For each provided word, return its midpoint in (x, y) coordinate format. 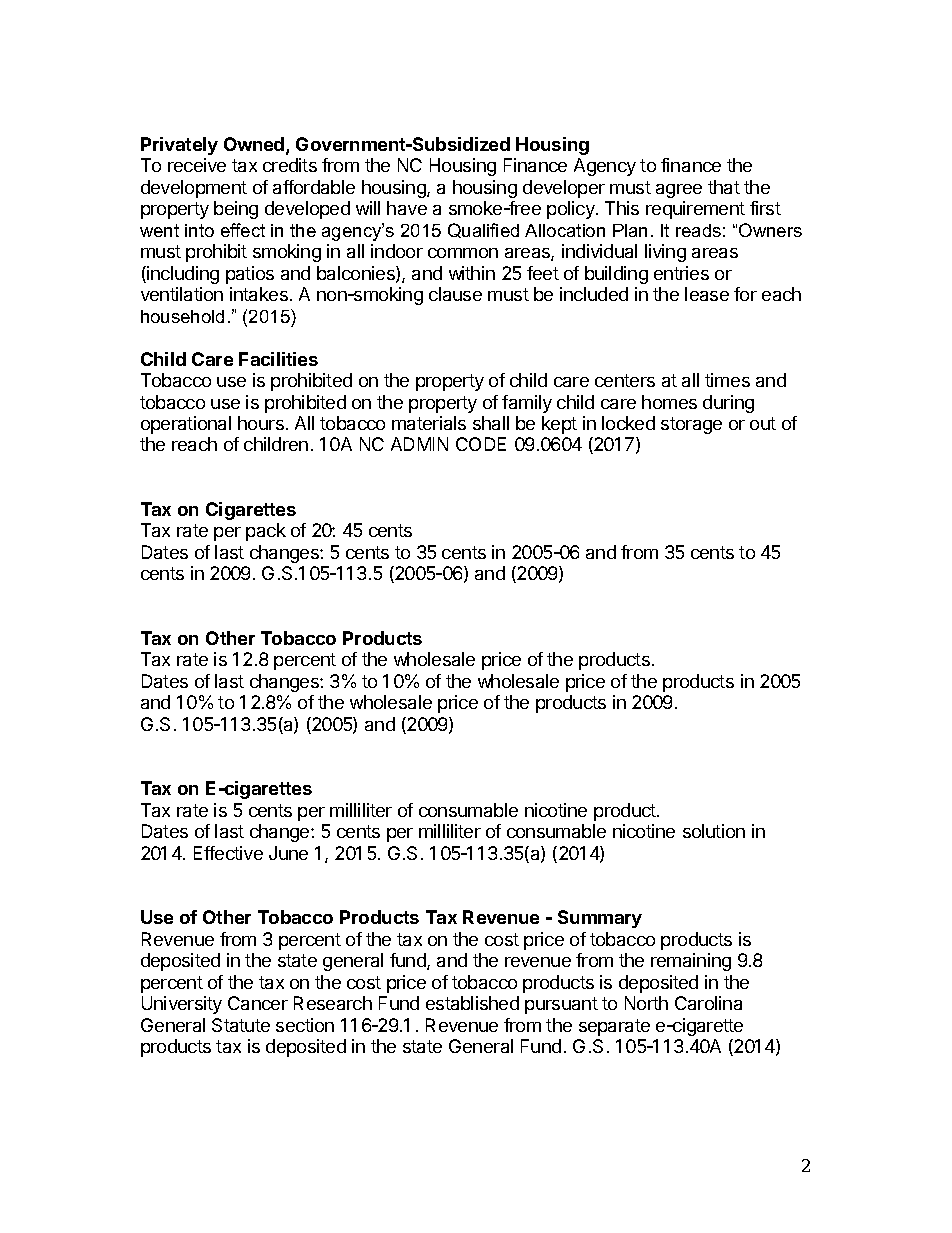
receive (197, 165)
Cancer (258, 1003)
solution (714, 831)
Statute (241, 1025)
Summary (600, 919)
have (407, 208)
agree (679, 191)
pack (266, 532)
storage (691, 425)
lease (707, 294)
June (288, 853)
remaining (691, 962)
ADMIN (419, 444)
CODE (481, 444)
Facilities (278, 359)
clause (455, 294)
